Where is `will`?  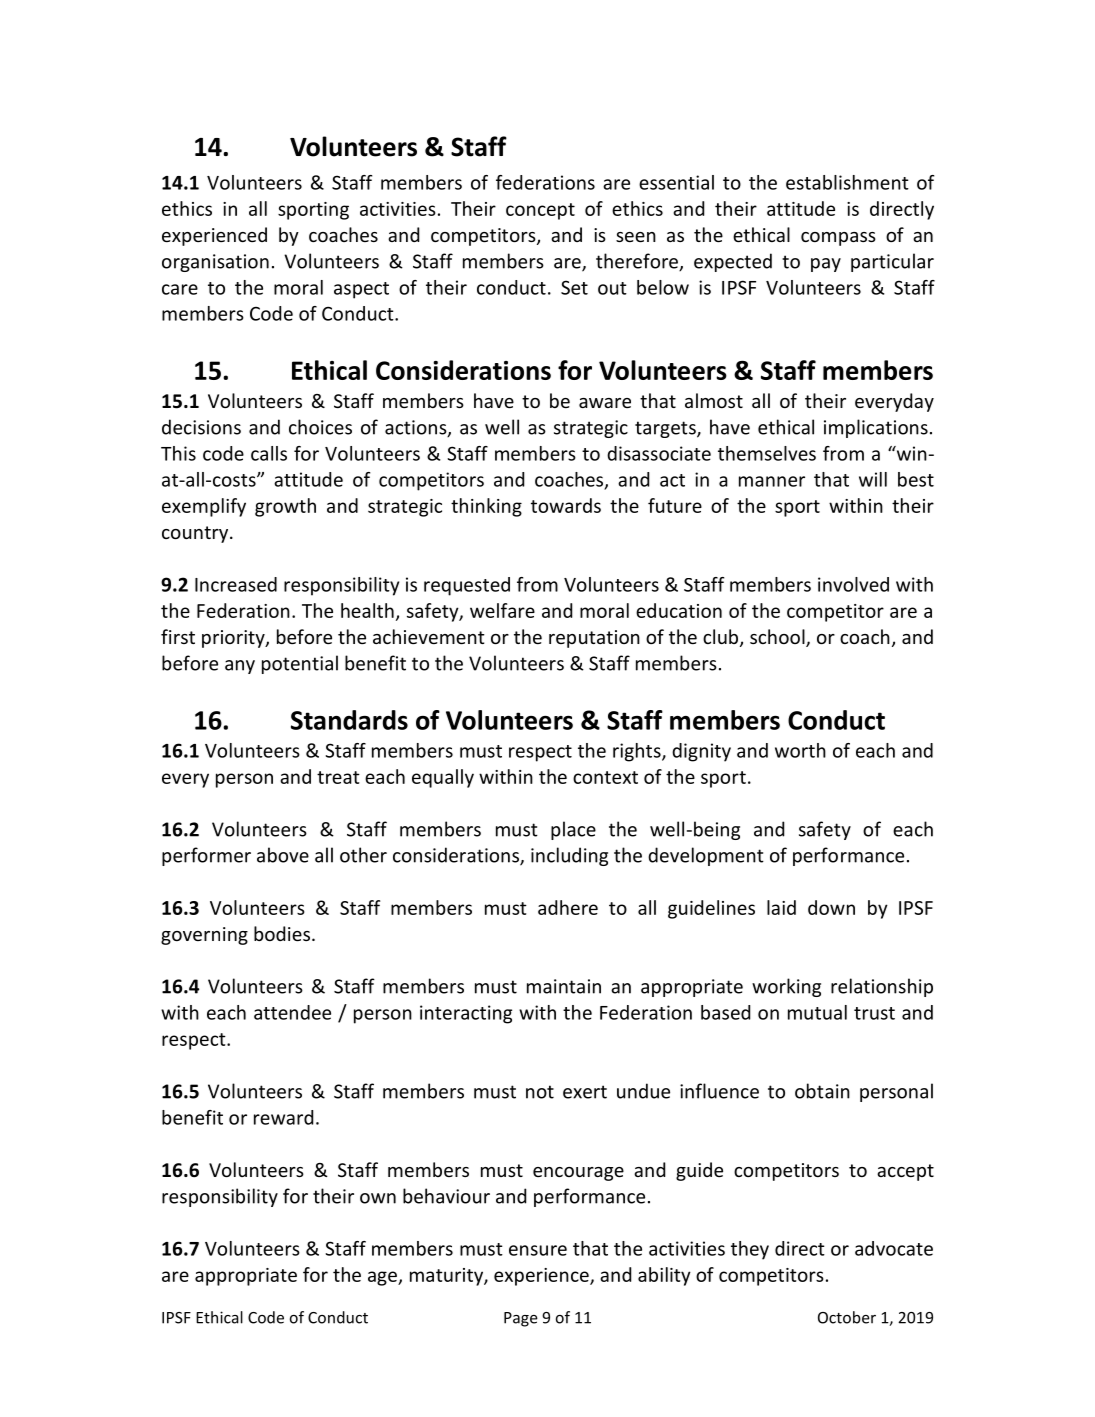 will is located at coordinates (873, 479).
